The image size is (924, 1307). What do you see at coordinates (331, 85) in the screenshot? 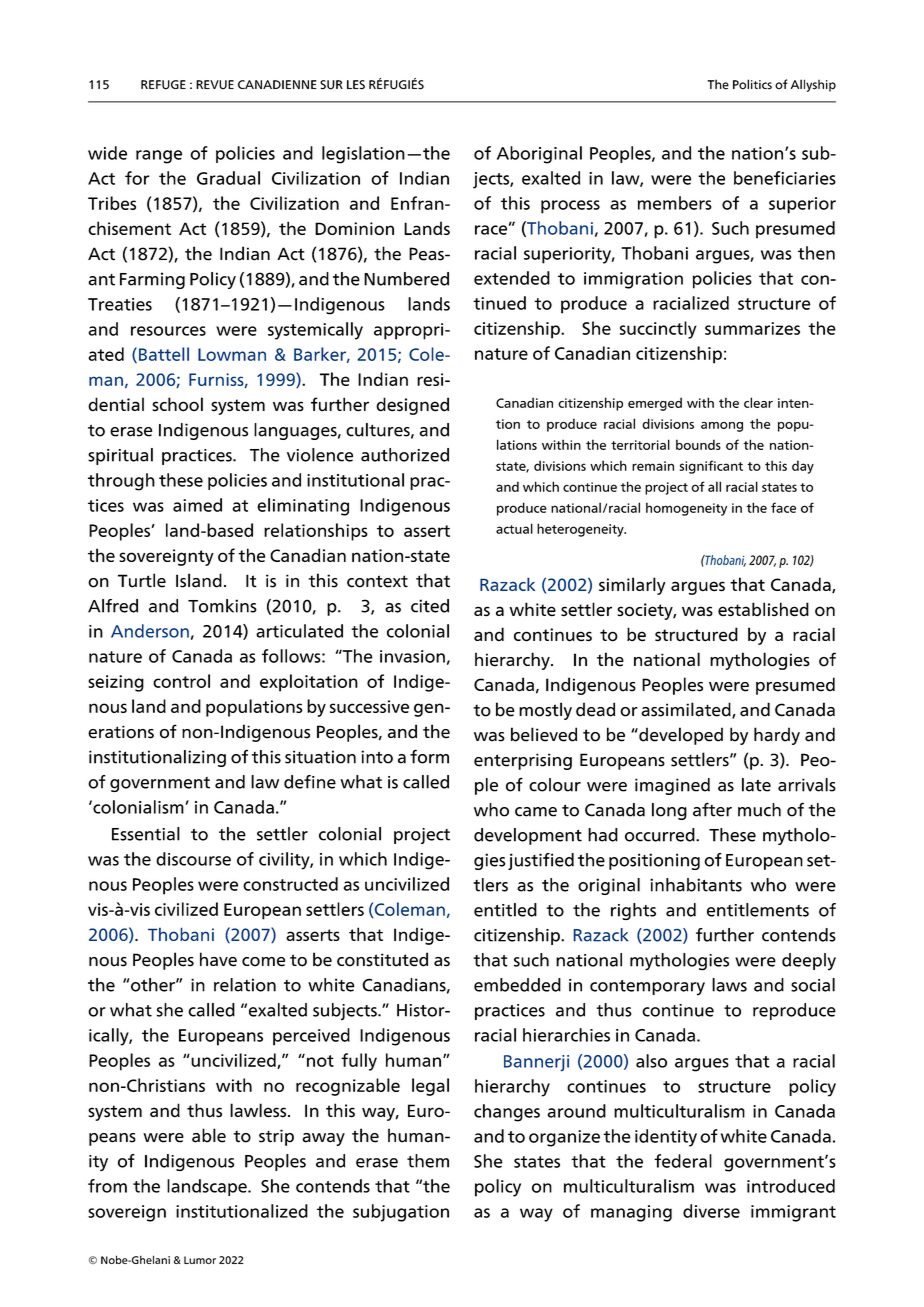
I see `SUR` at bounding box center [331, 85].
